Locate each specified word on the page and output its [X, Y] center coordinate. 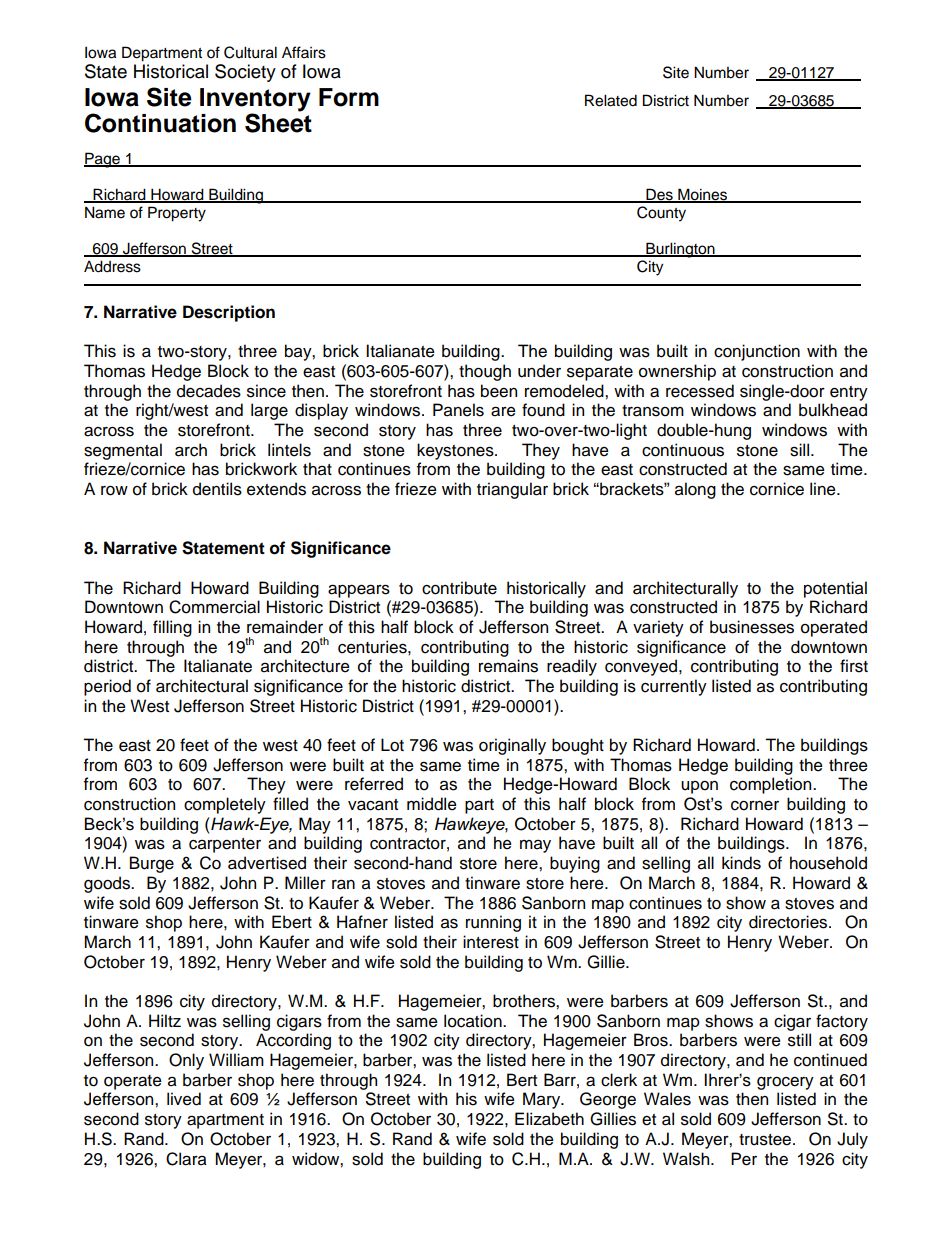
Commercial [214, 607]
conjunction [757, 352]
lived [184, 1099]
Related [611, 100]
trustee [766, 1140]
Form [349, 97]
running [493, 923]
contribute [459, 588]
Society [245, 73]
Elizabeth [549, 1119]
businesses [752, 627]
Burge [152, 864]
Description [229, 313]
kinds [741, 863]
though [485, 372]
